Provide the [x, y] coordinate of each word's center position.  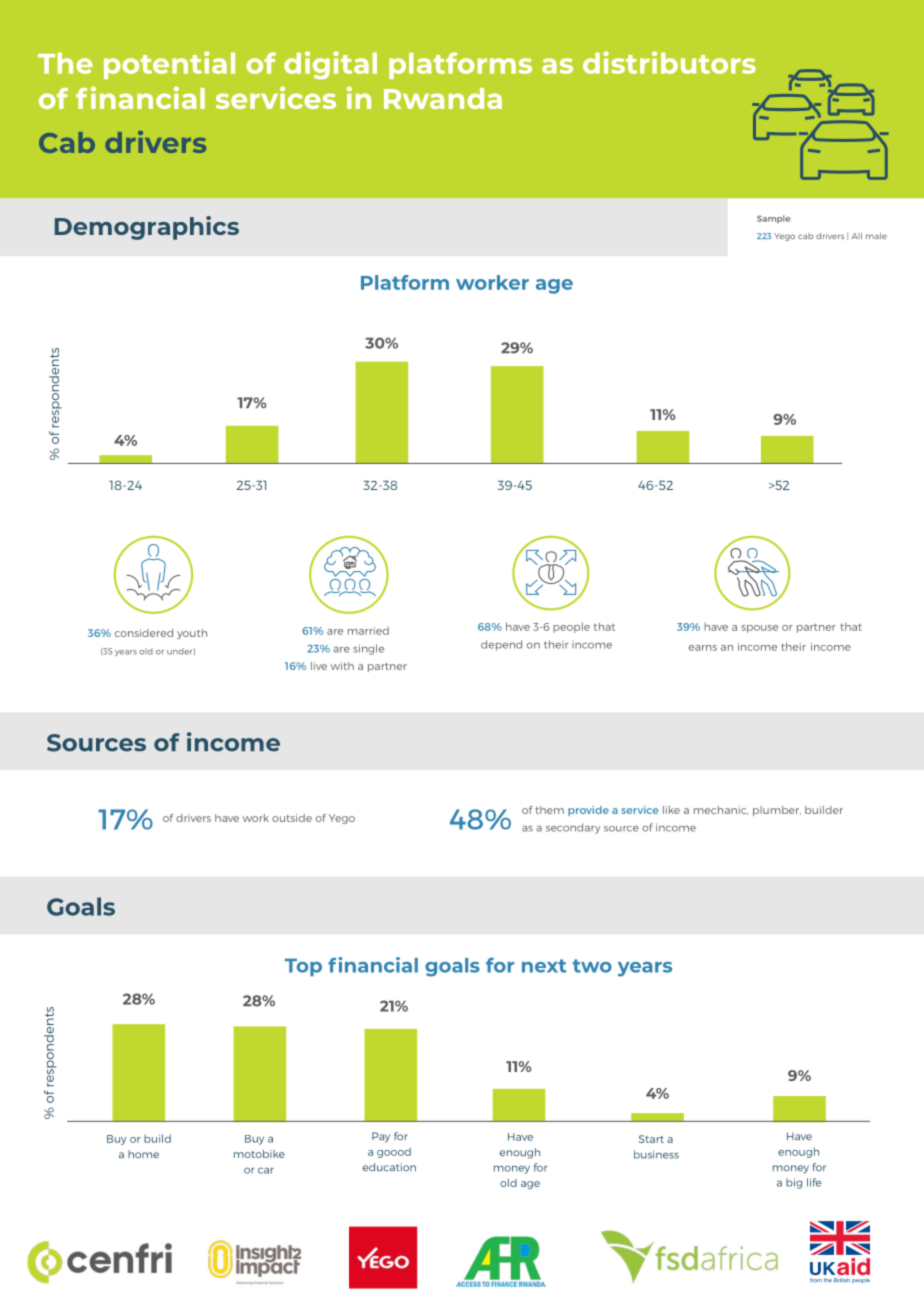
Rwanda [443, 98]
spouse [759, 629]
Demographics [147, 228]
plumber [777, 811]
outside [292, 818]
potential [169, 65]
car [266, 1170]
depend [501, 645]
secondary [573, 828]
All [857, 236]
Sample [773, 219]
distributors [669, 62]
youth [192, 634]
